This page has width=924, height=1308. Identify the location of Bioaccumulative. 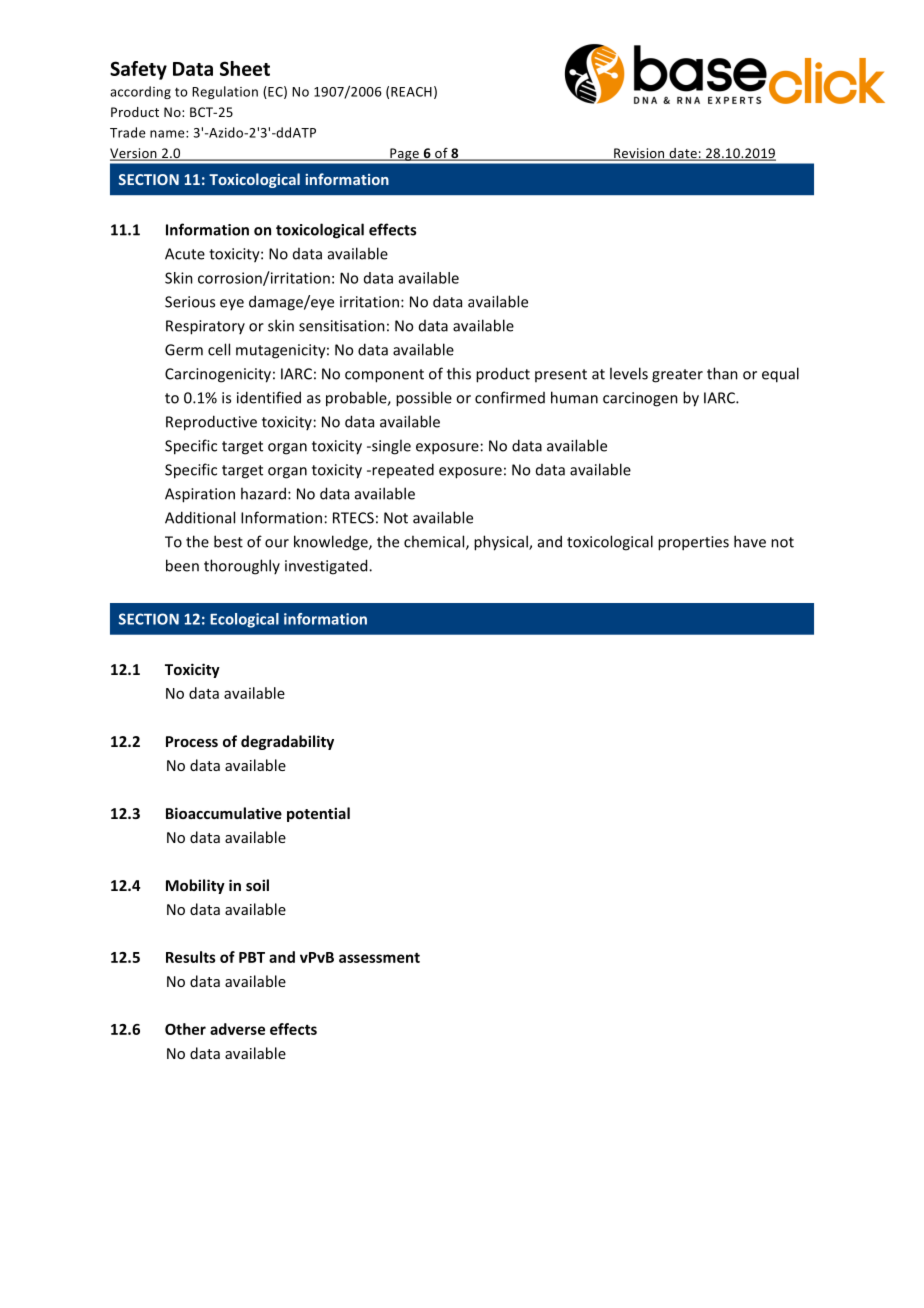
(224, 813).
